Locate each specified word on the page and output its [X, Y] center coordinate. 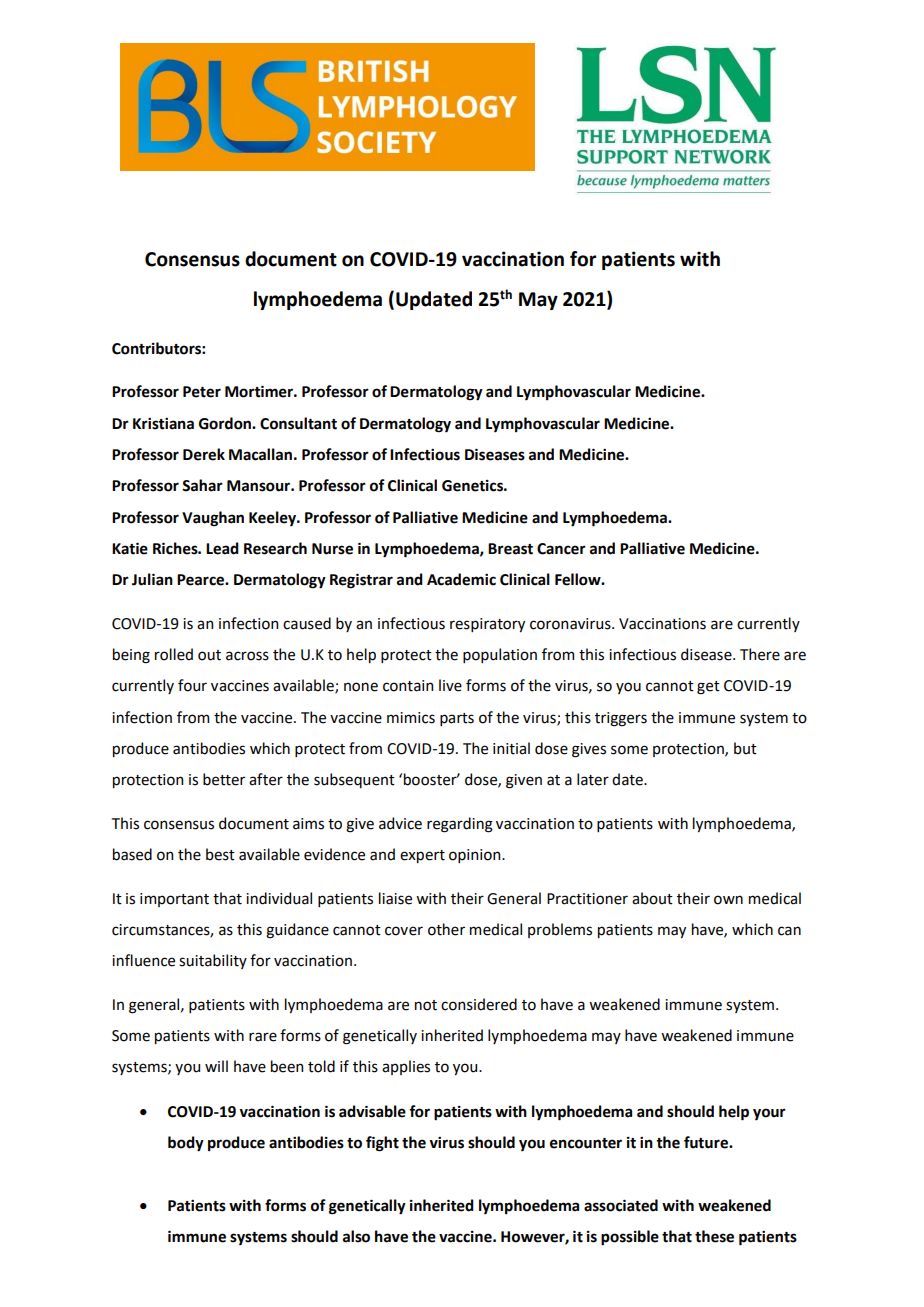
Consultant [298, 423]
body [186, 1144]
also [356, 1236]
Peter [202, 392]
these [714, 1236]
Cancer [561, 549]
